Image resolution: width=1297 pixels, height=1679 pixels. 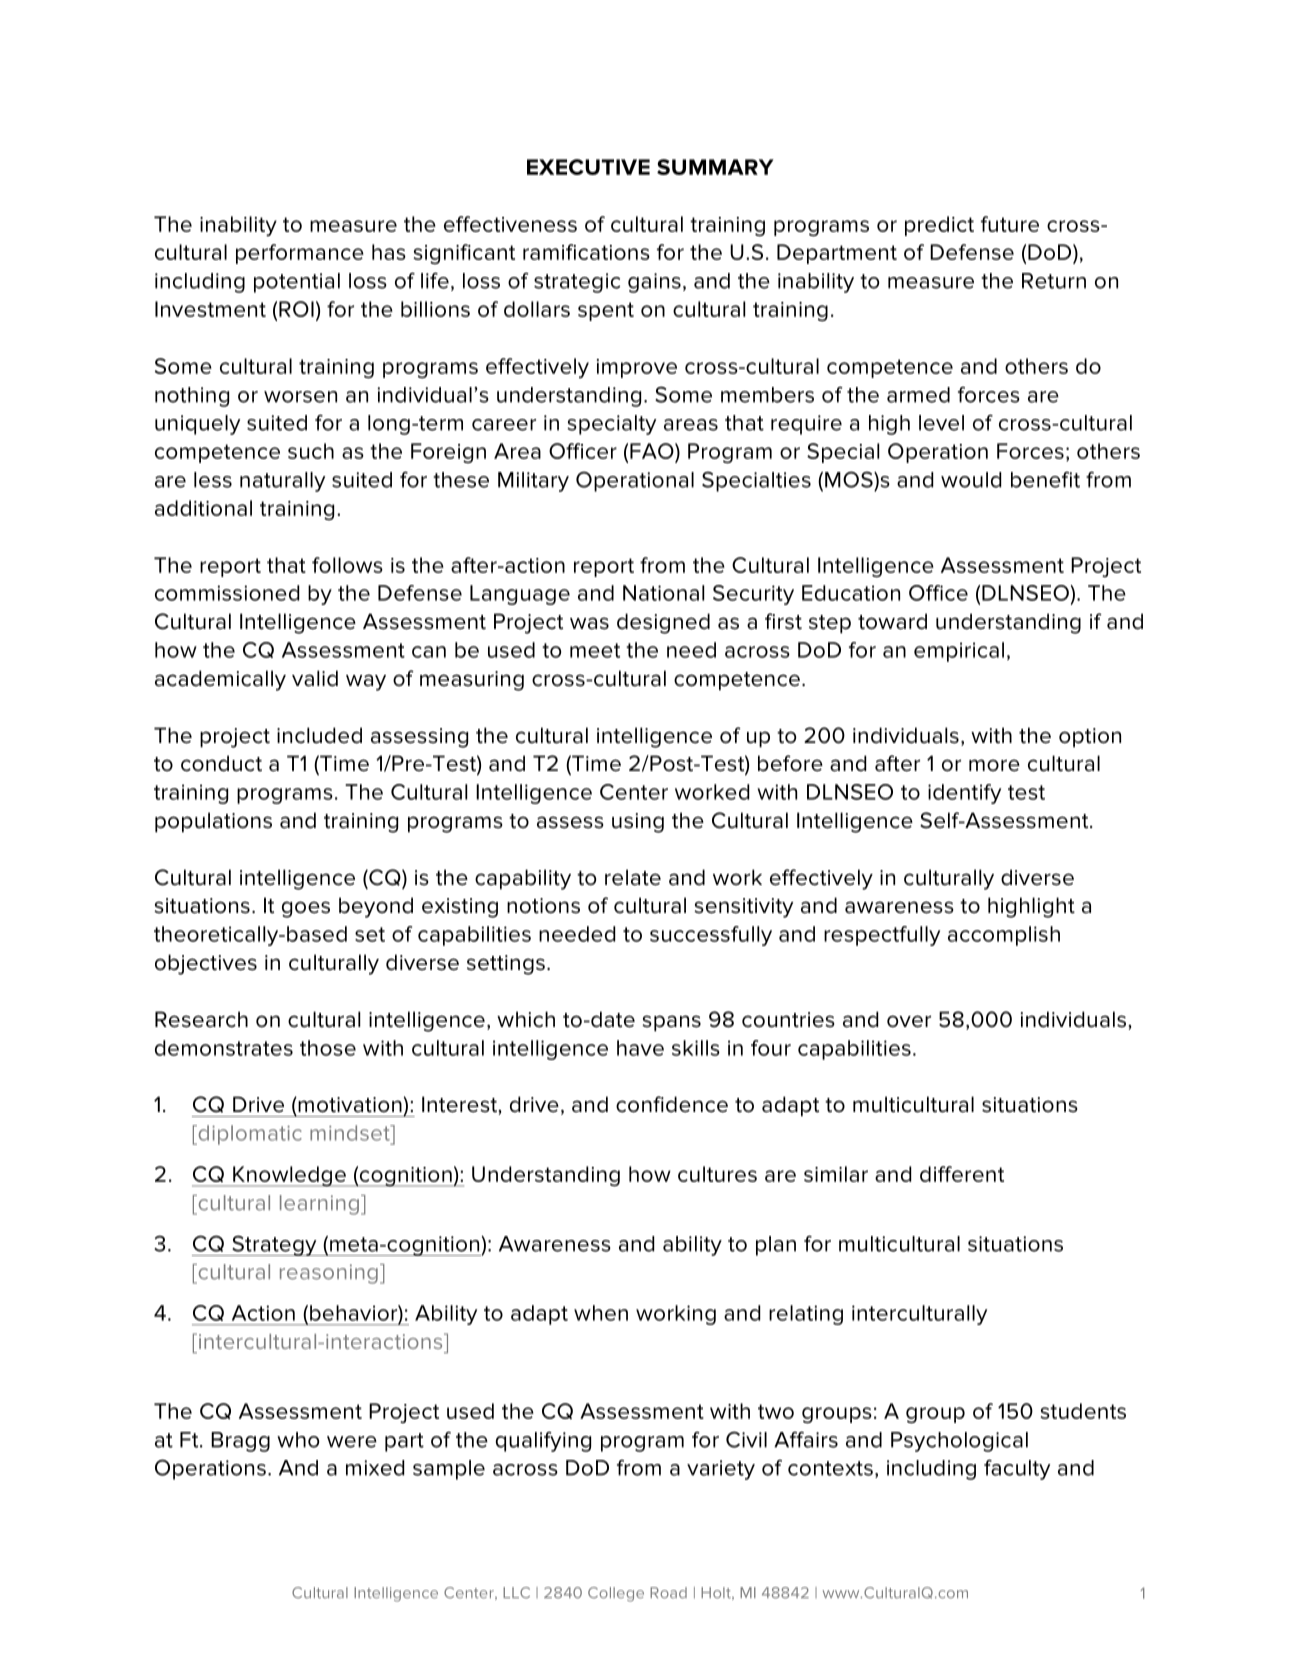 I want to click on different, so click(x=962, y=1174).
